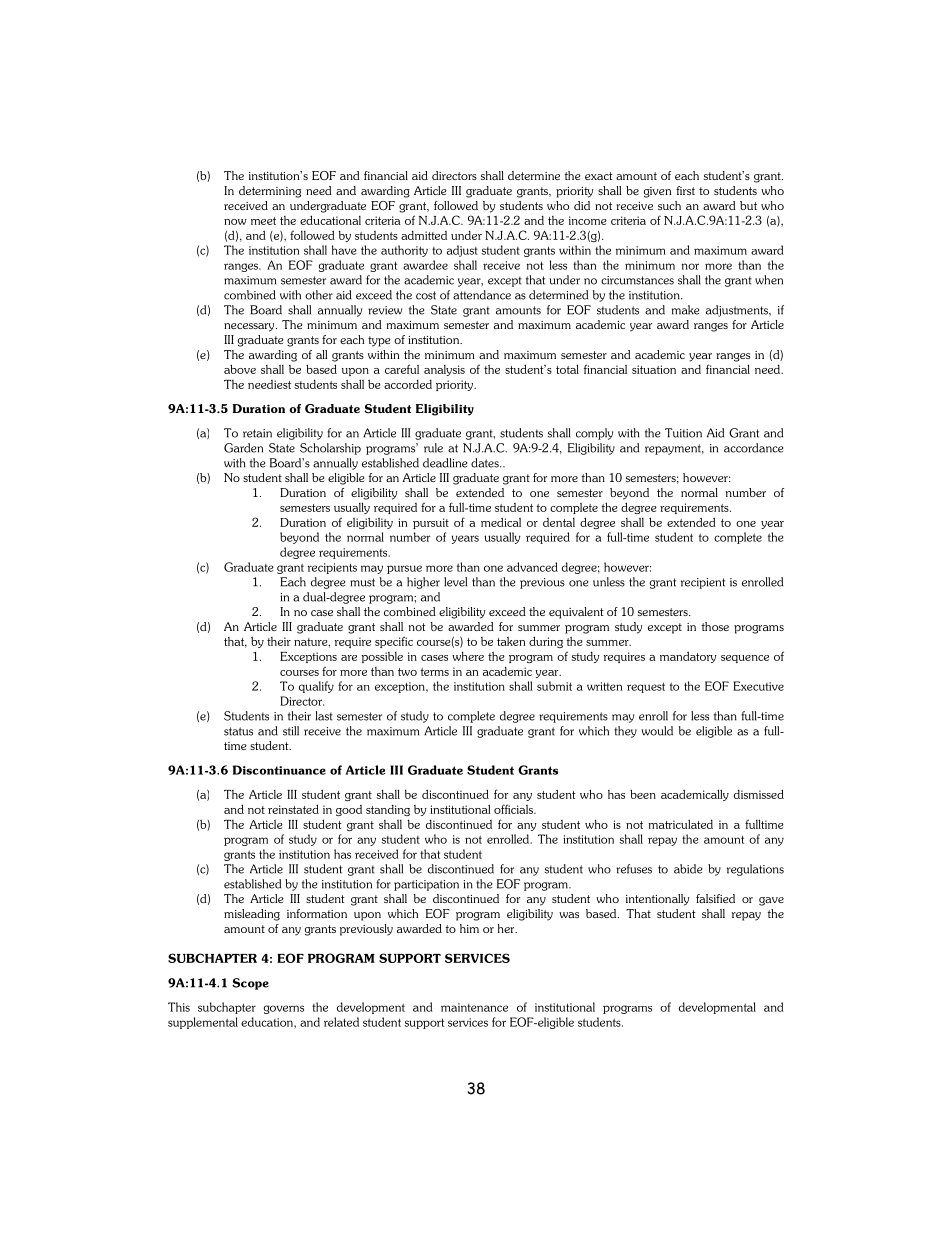  I want to click on Scope, so click(250, 984).
